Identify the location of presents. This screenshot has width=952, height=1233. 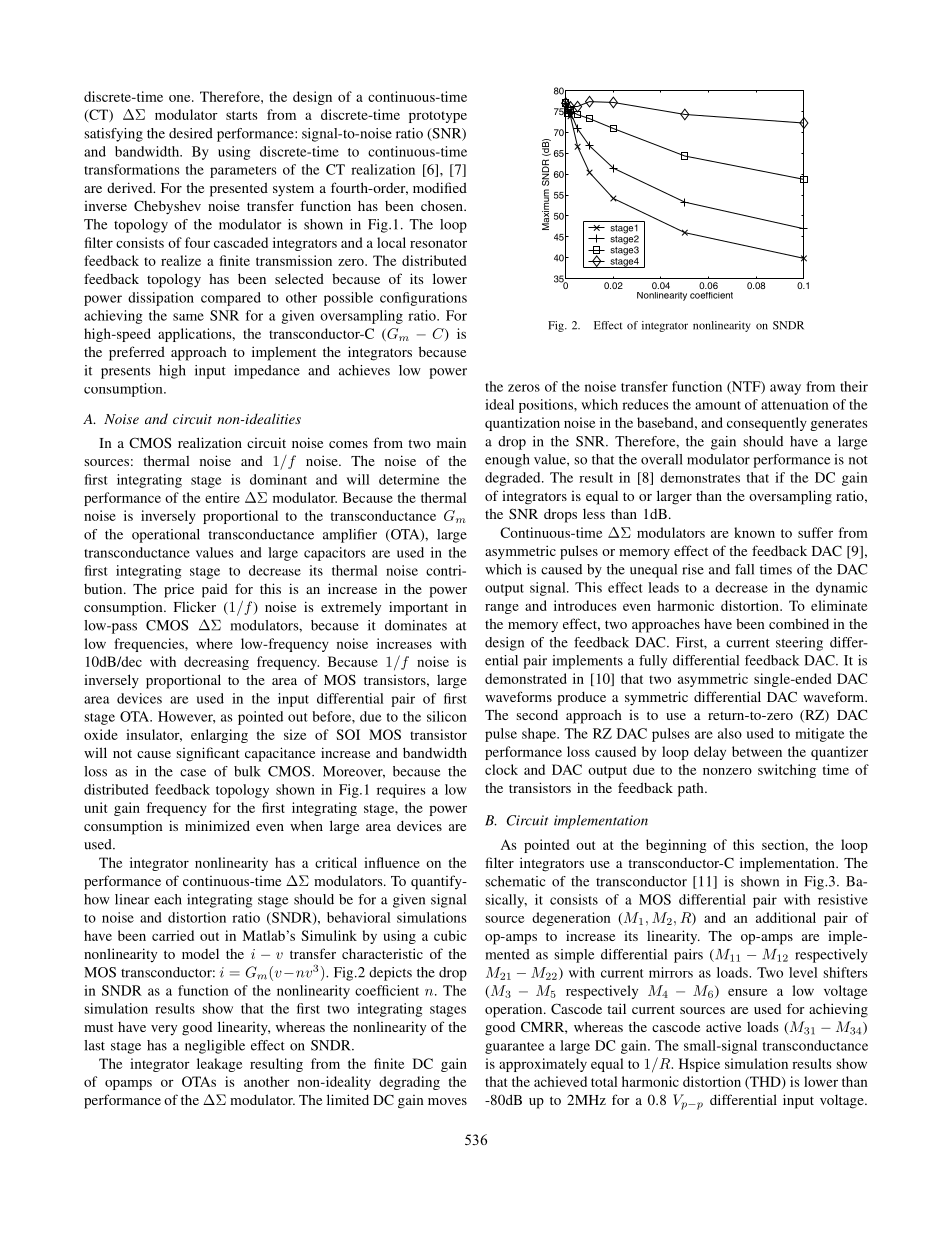
(126, 373).
